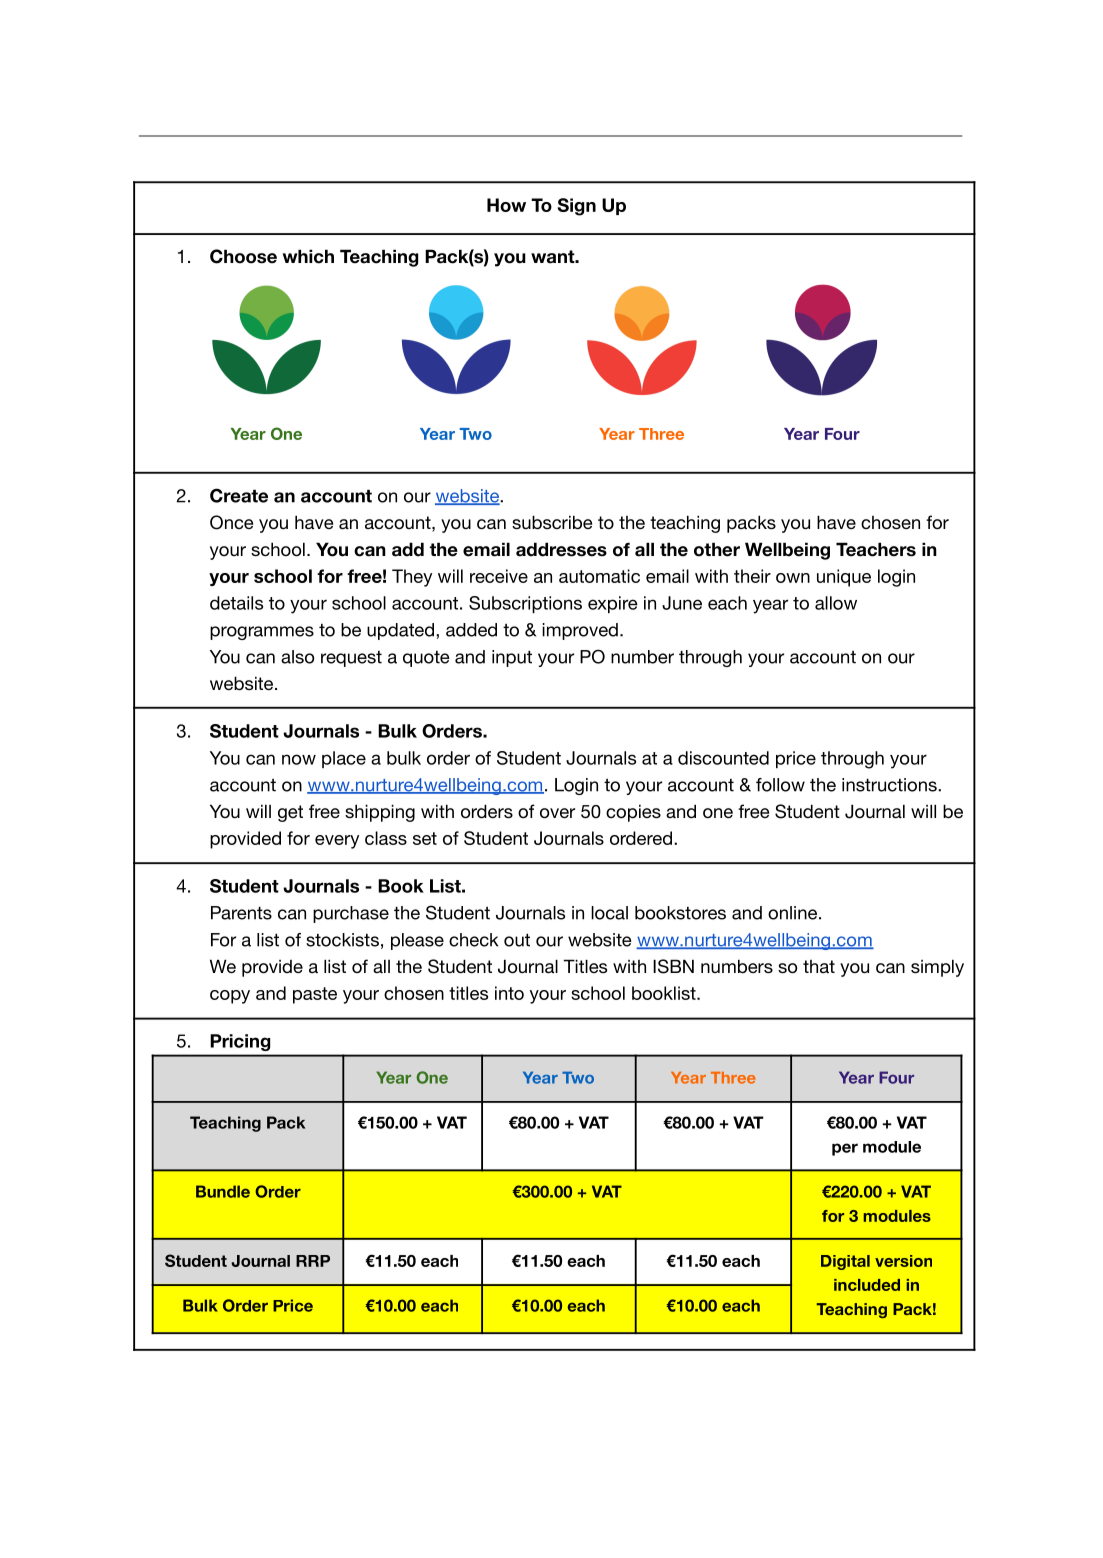  I want to click on instructions, so click(890, 785).
